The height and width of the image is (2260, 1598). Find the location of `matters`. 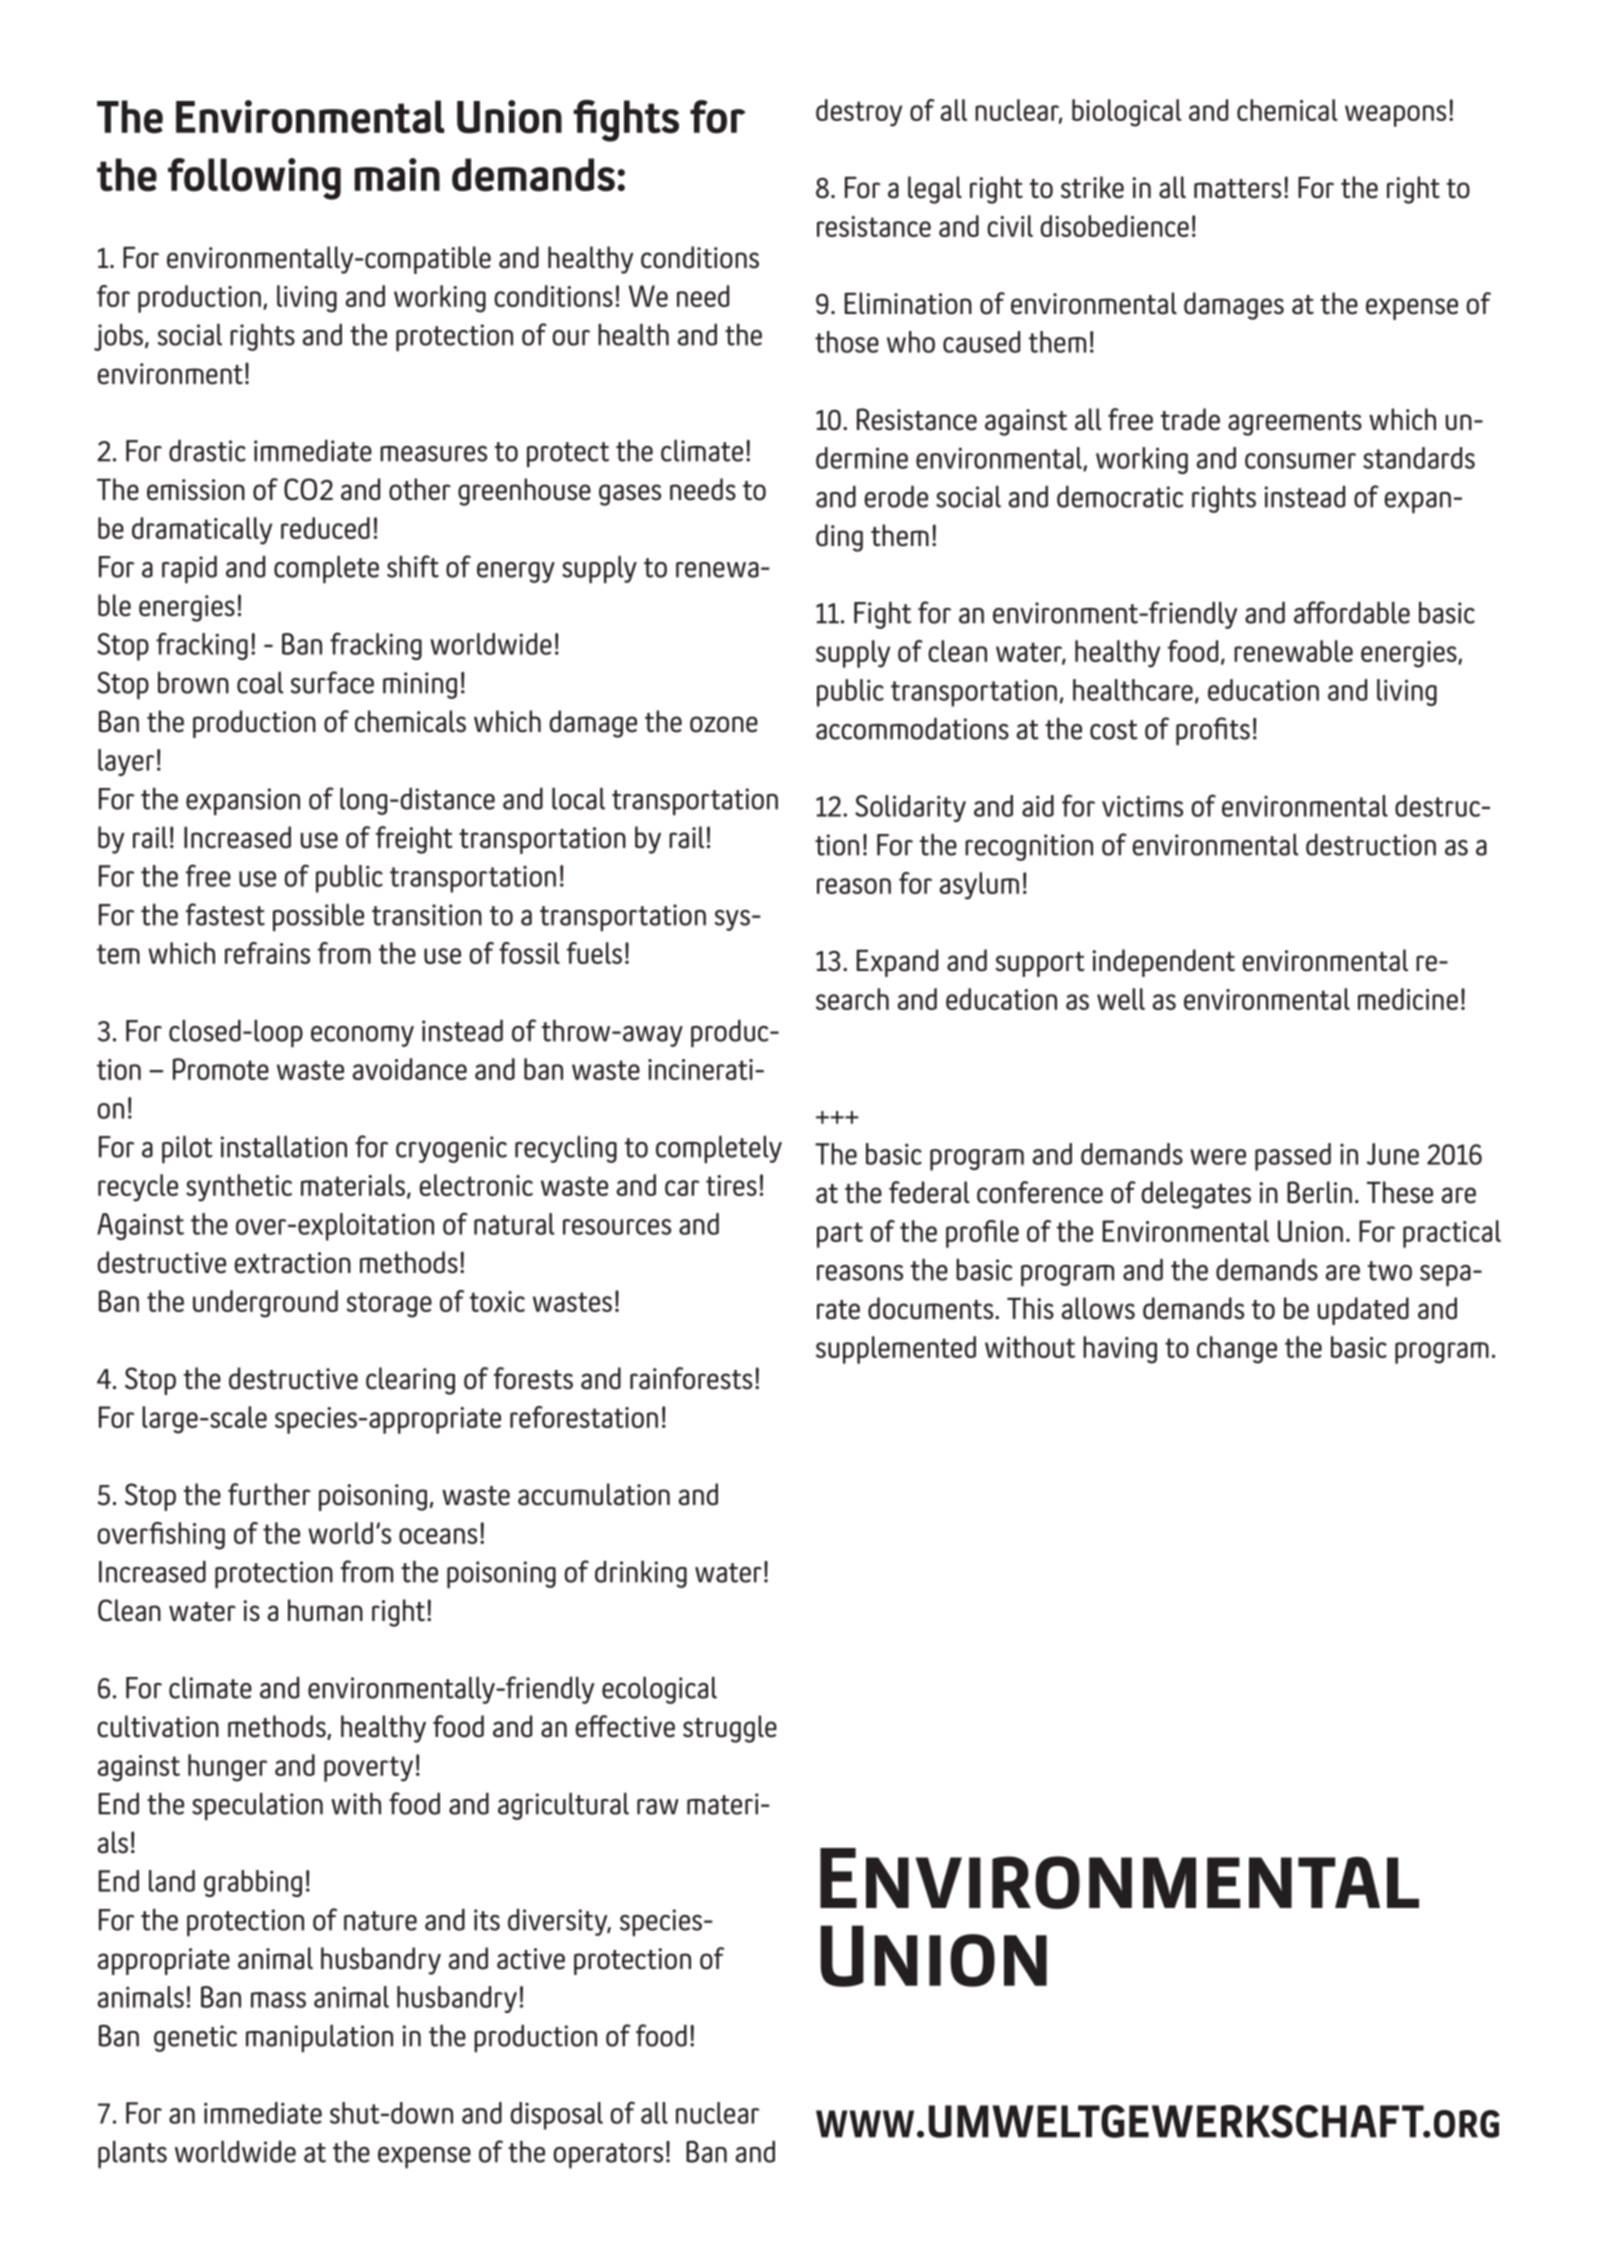

matters is located at coordinates (1237, 189).
